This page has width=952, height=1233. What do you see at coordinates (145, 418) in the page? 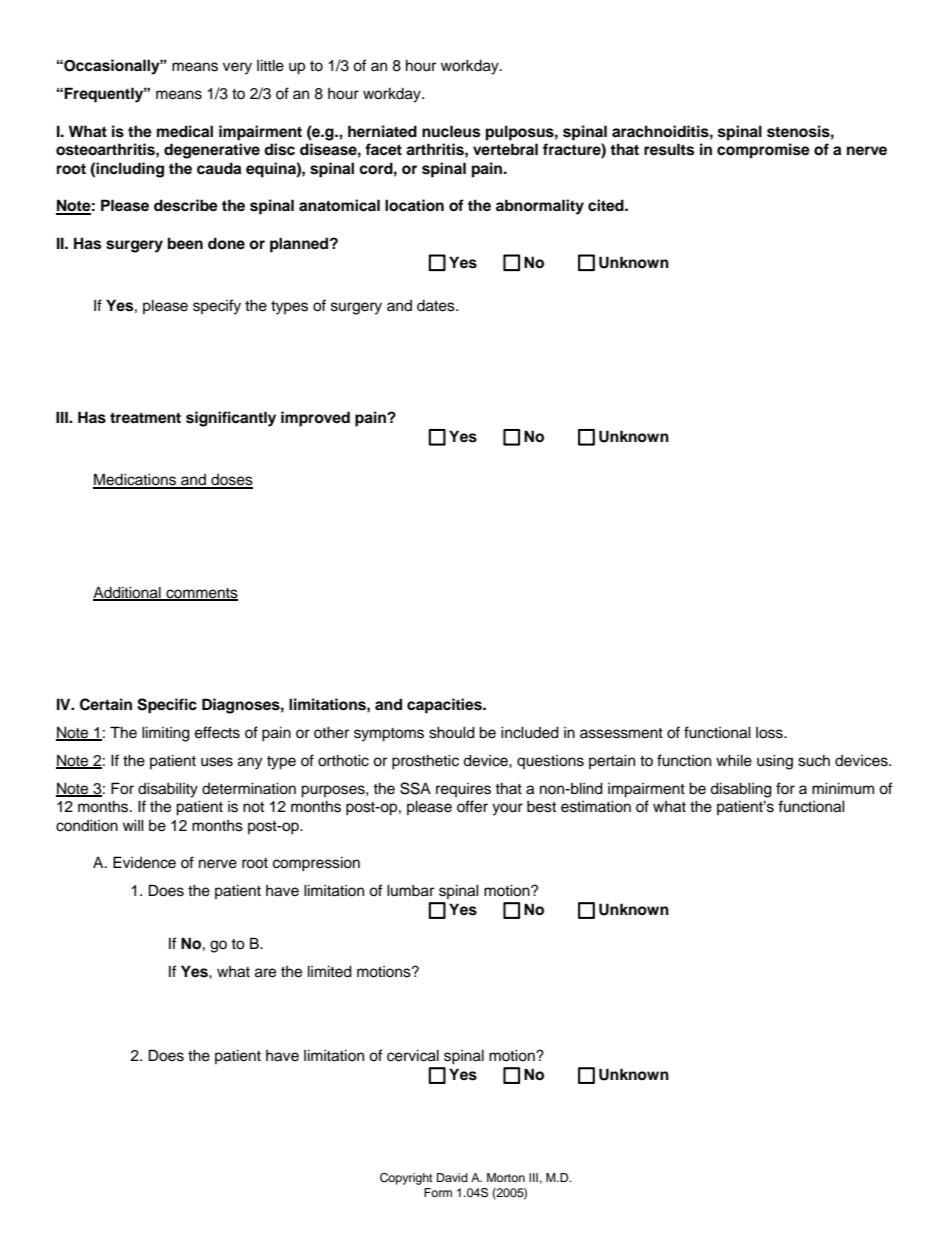
I see `treatment` at bounding box center [145, 418].
